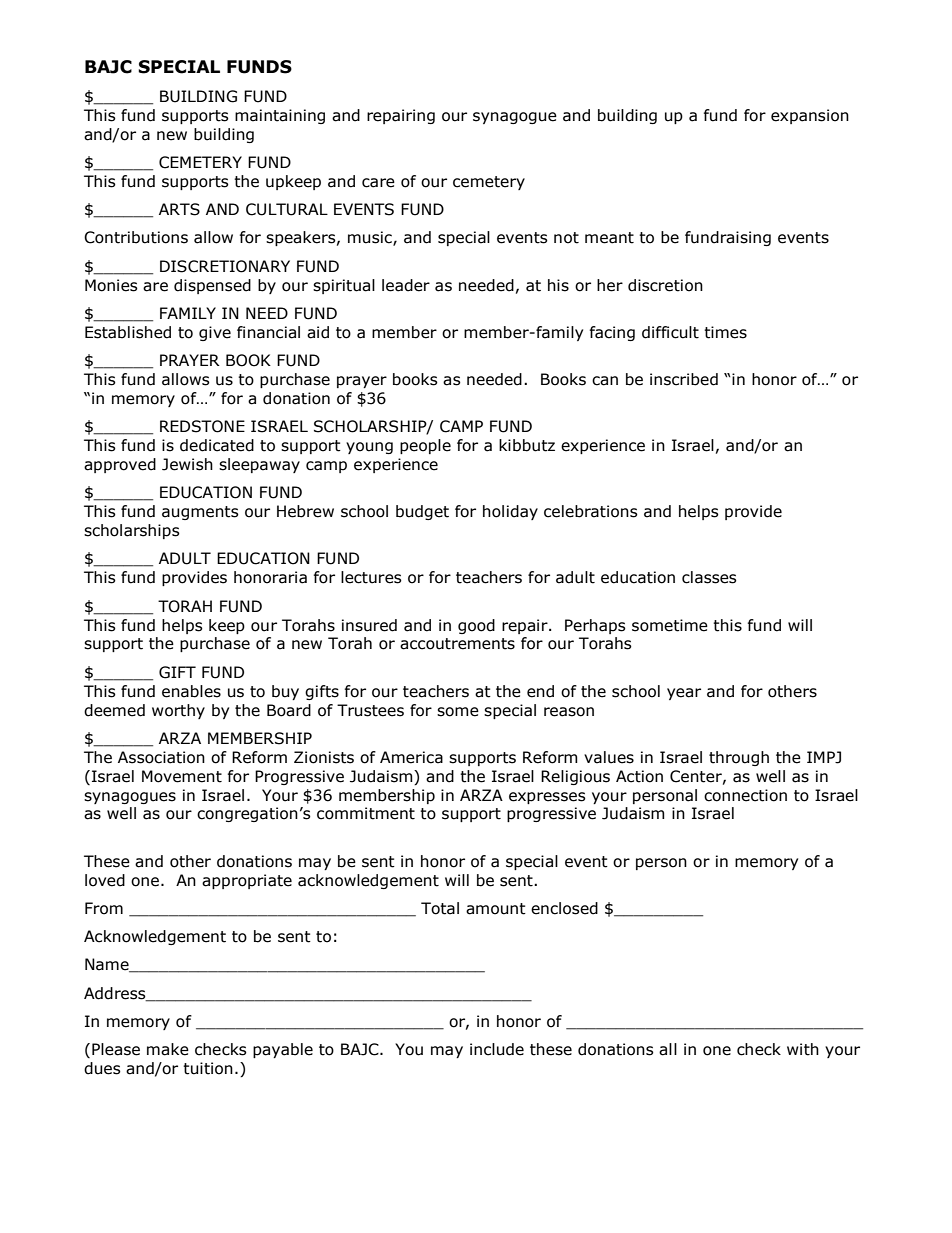  Describe the element at coordinates (457, 644) in the document. I see `accoutrements` at that location.
